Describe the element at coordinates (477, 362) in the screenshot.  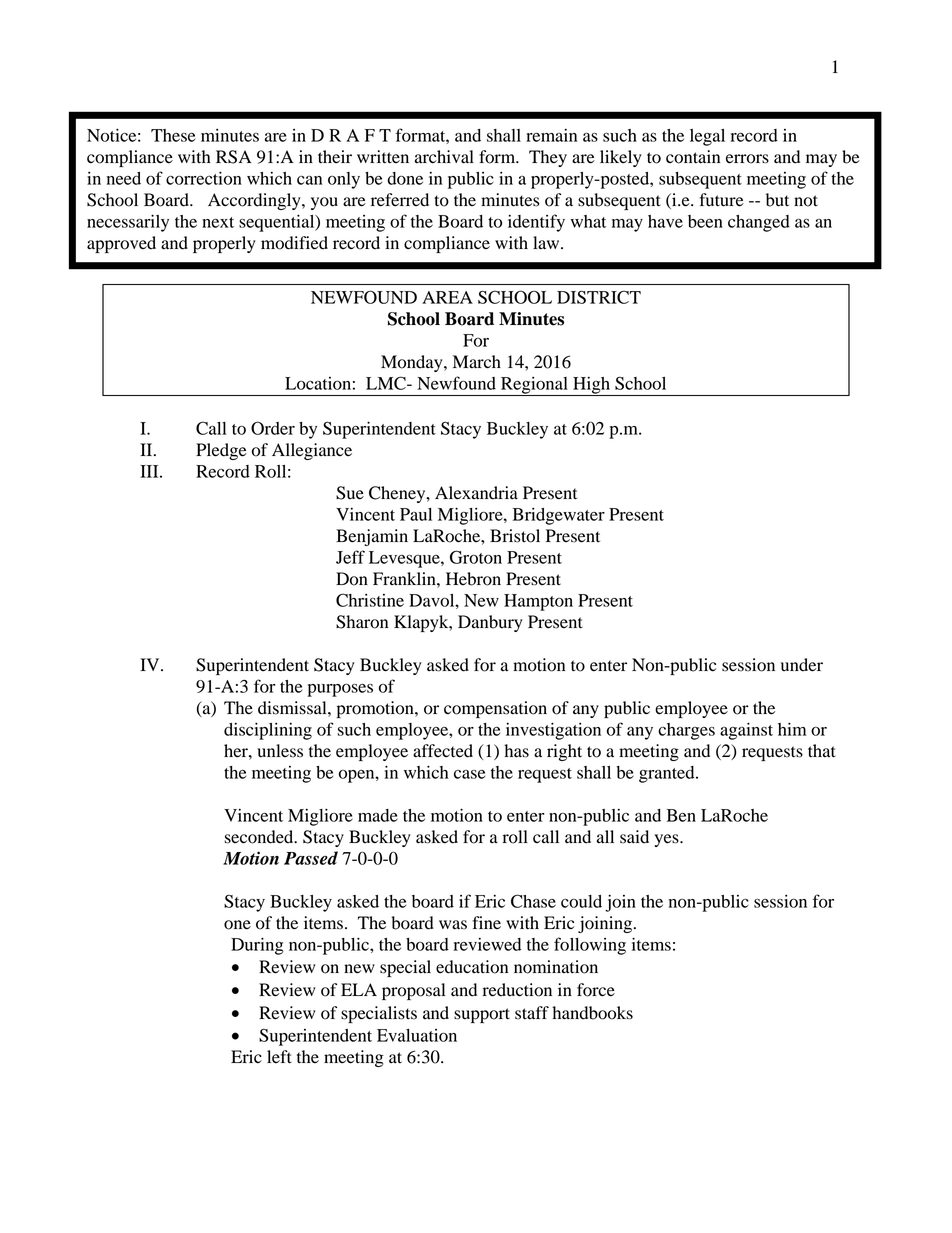
I see `March` at that location.
